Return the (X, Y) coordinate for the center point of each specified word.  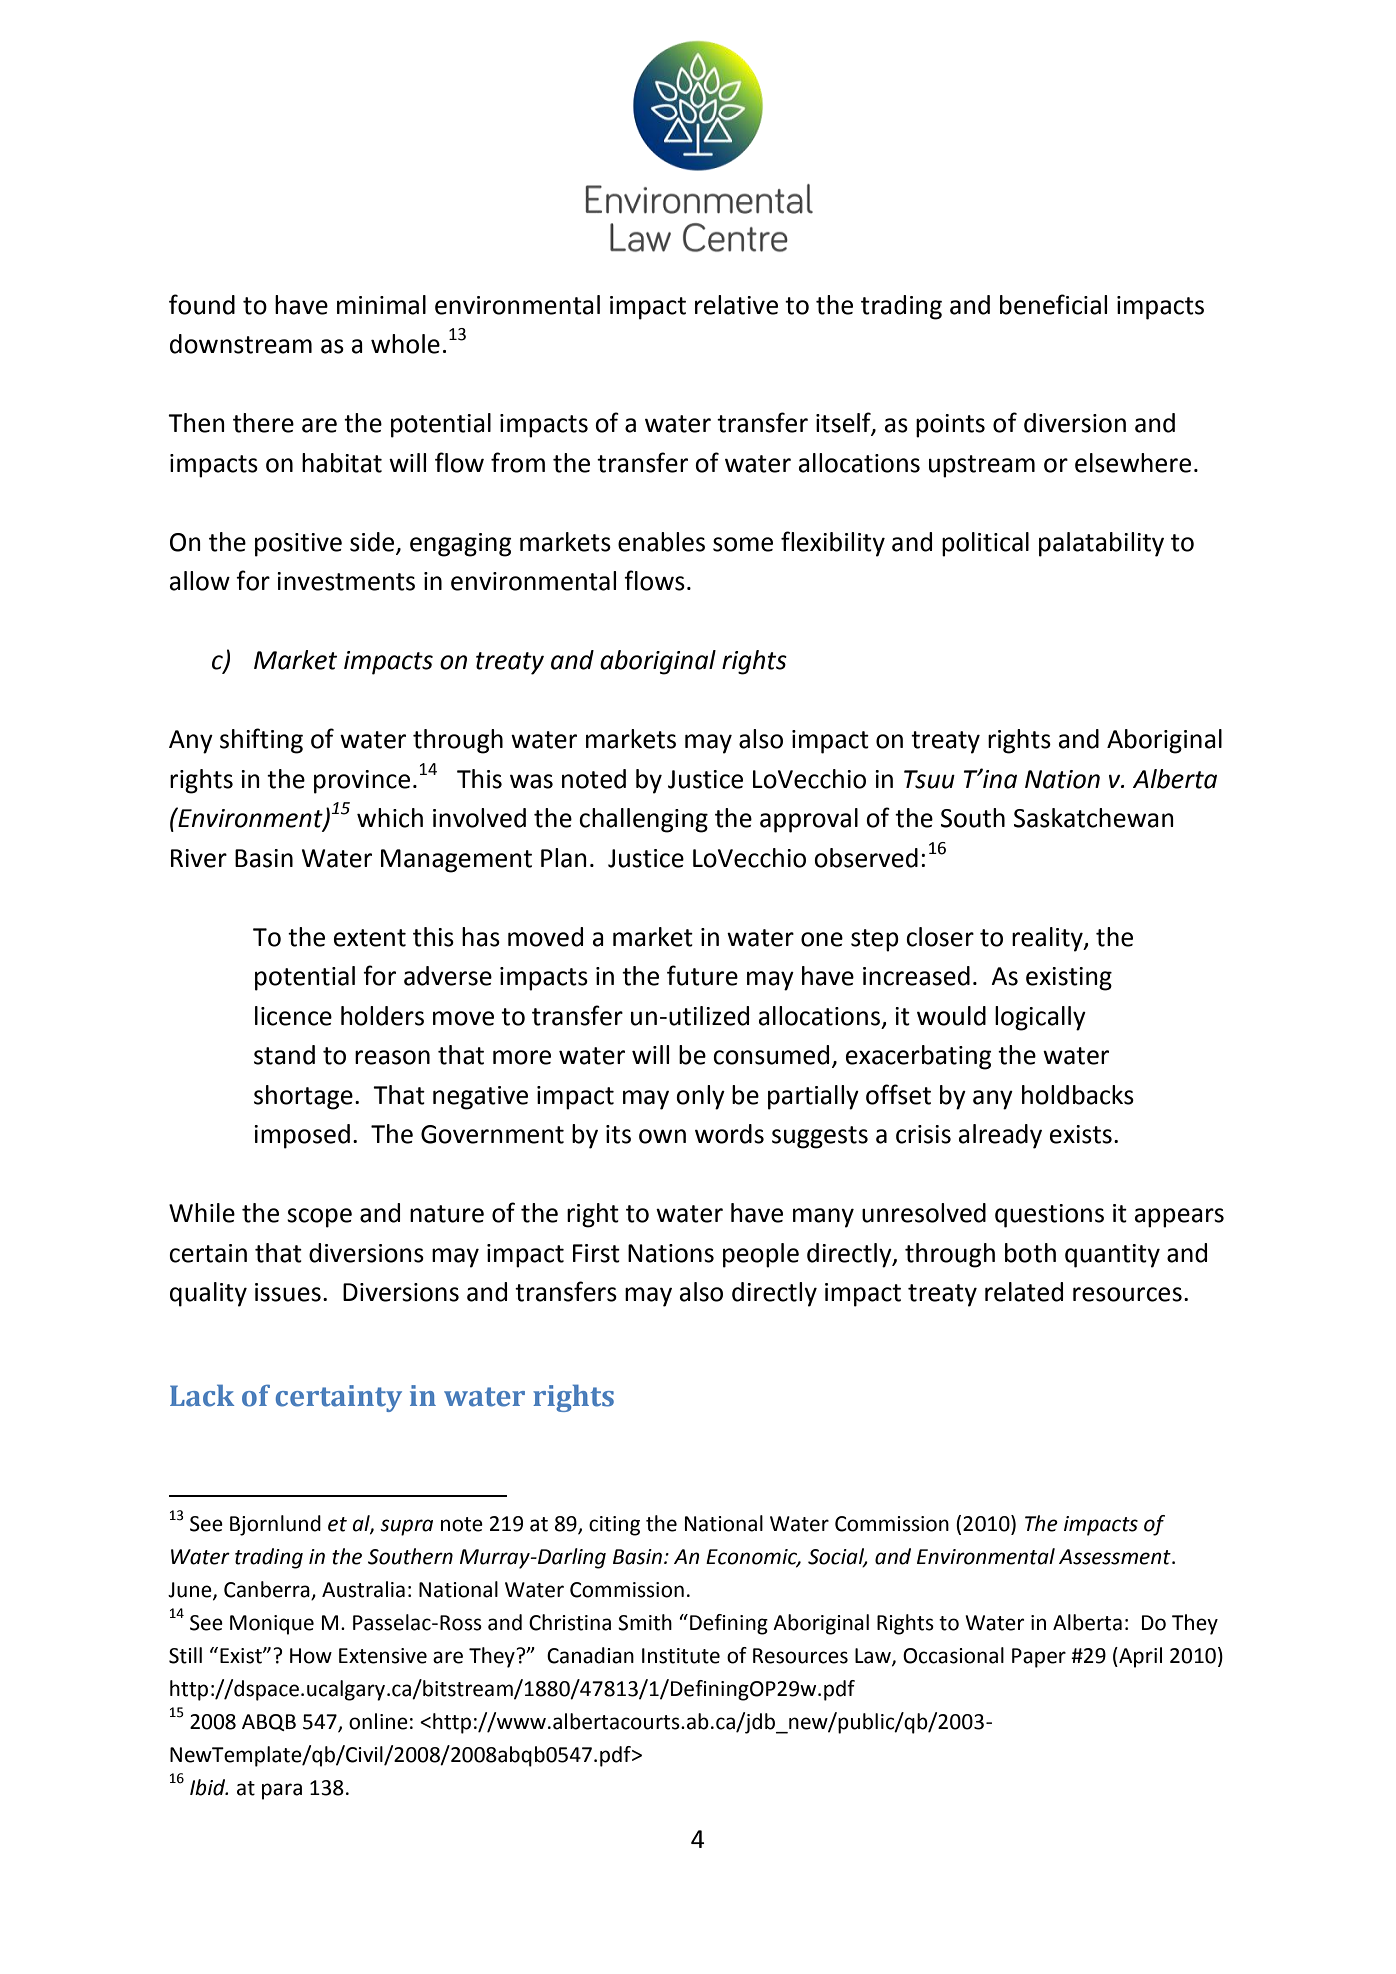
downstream (241, 344)
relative (736, 305)
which (390, 818)
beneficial (1053, 304)
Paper (1039, 1658)
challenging (643, 820)
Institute (681, 1656)
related (1024, 1292)
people (761, 1255)
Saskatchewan (1094, 818)
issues (288, 1292)
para (282, 1791)
